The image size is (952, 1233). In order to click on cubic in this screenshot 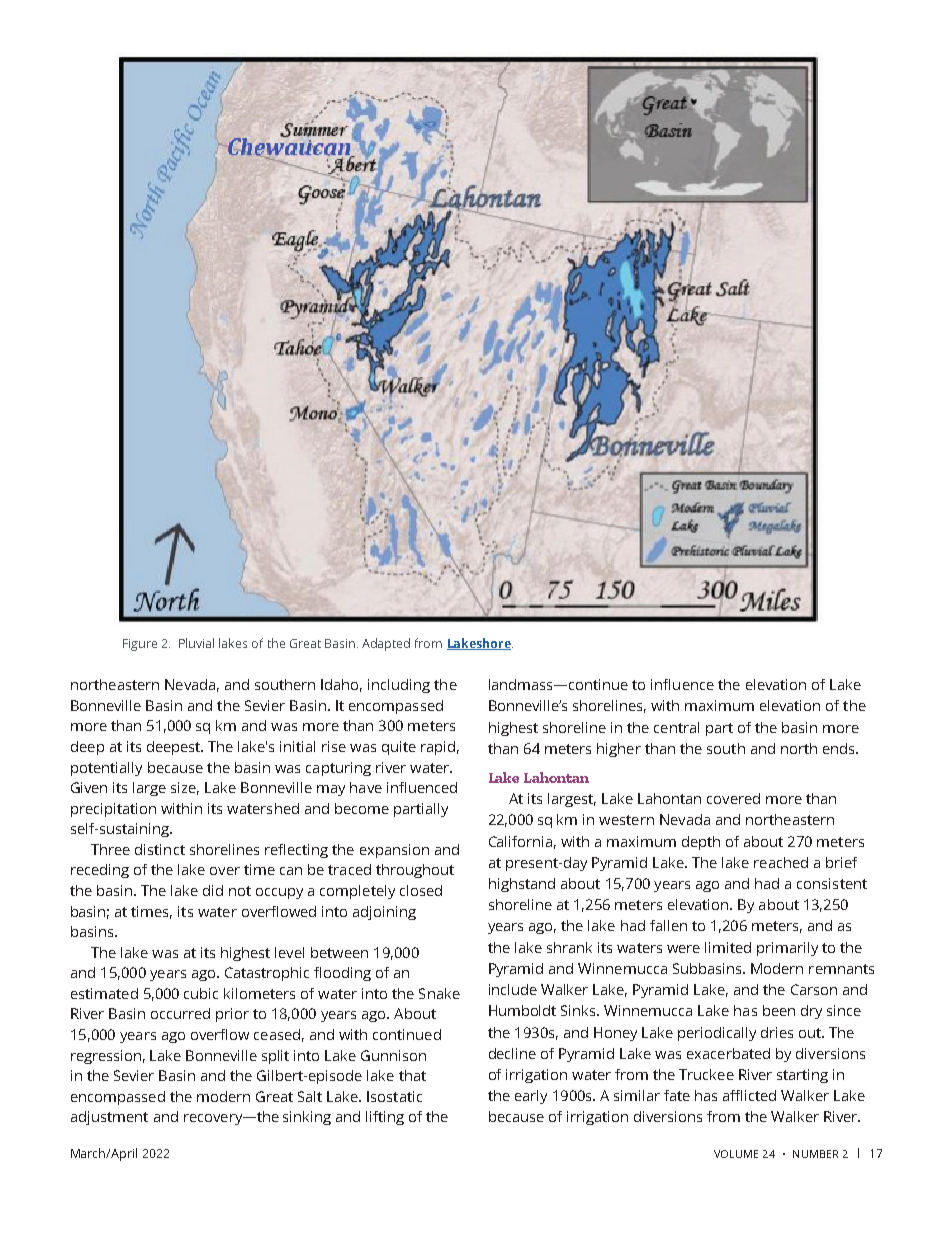, I will do `click(201, 993)`.
